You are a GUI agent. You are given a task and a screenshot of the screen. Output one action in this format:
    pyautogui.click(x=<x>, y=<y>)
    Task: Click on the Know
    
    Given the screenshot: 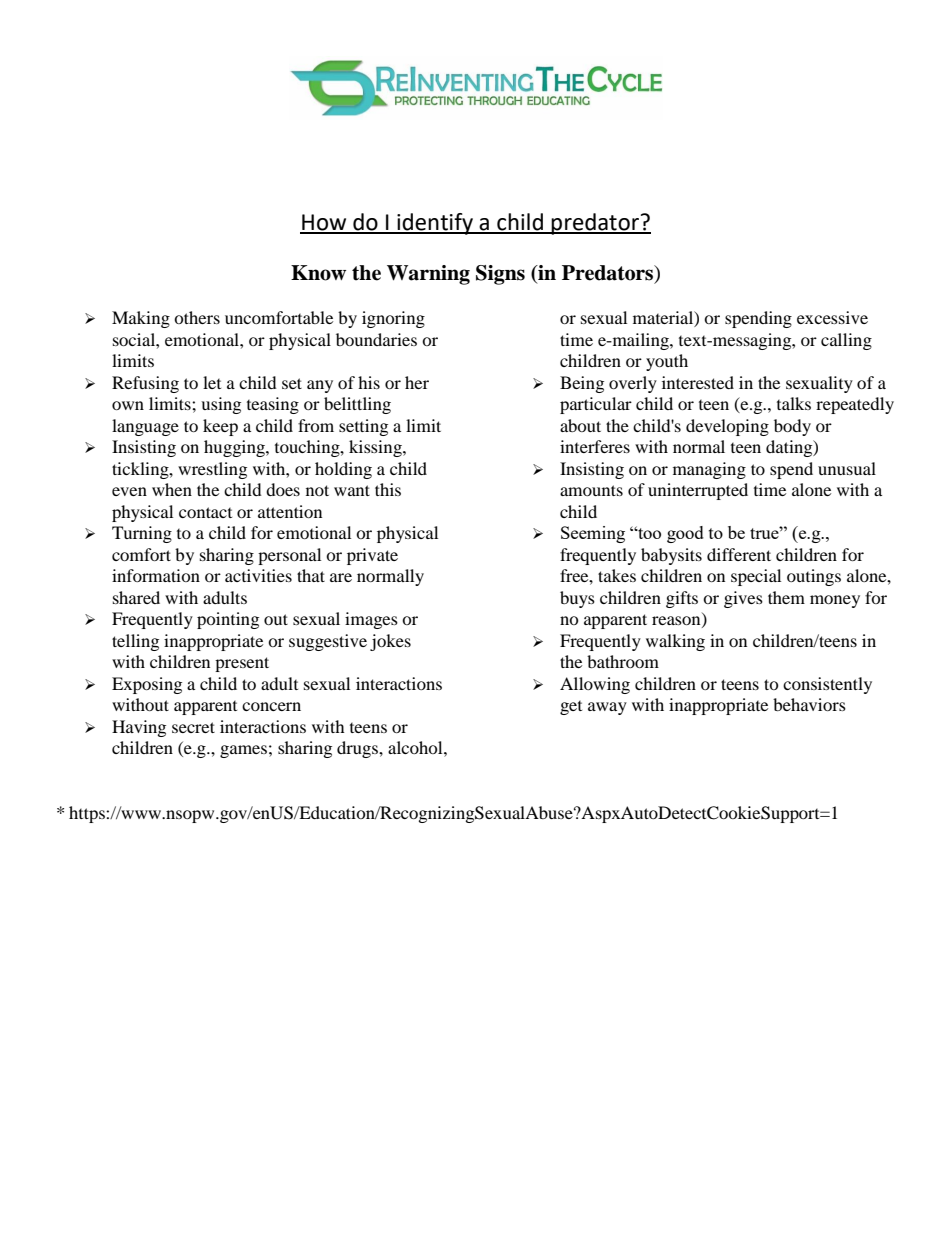 What is the action you would take?
    pyautogui.click(x=318, y=273)
